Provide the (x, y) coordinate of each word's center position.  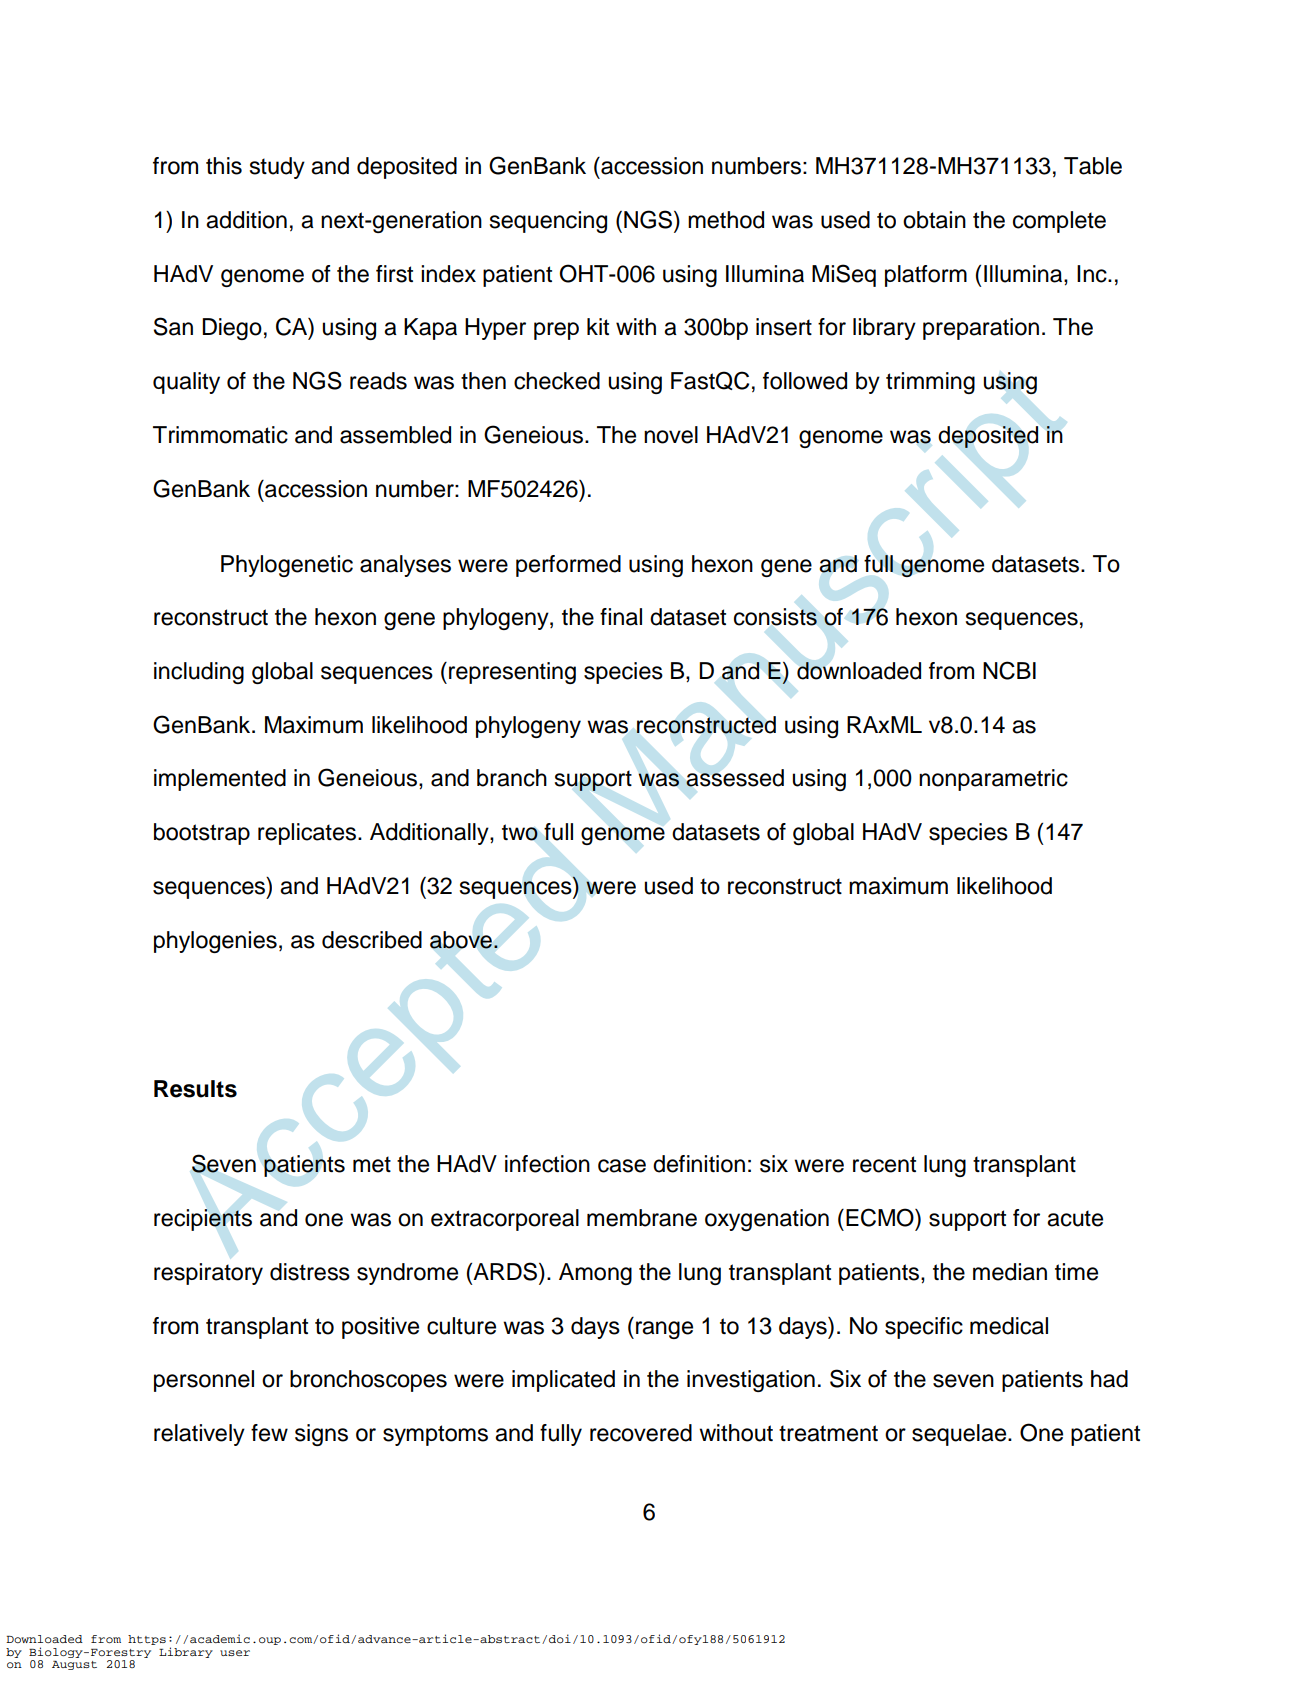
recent (884, 1164)
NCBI (1009, 670)
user (235, 1653)
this (224, 166)
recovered (641, 1433)
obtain (934, 220)
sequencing (548, 222)
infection (547, 1164)
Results (195, 1089)
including (199, 673)
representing (512, 673)
